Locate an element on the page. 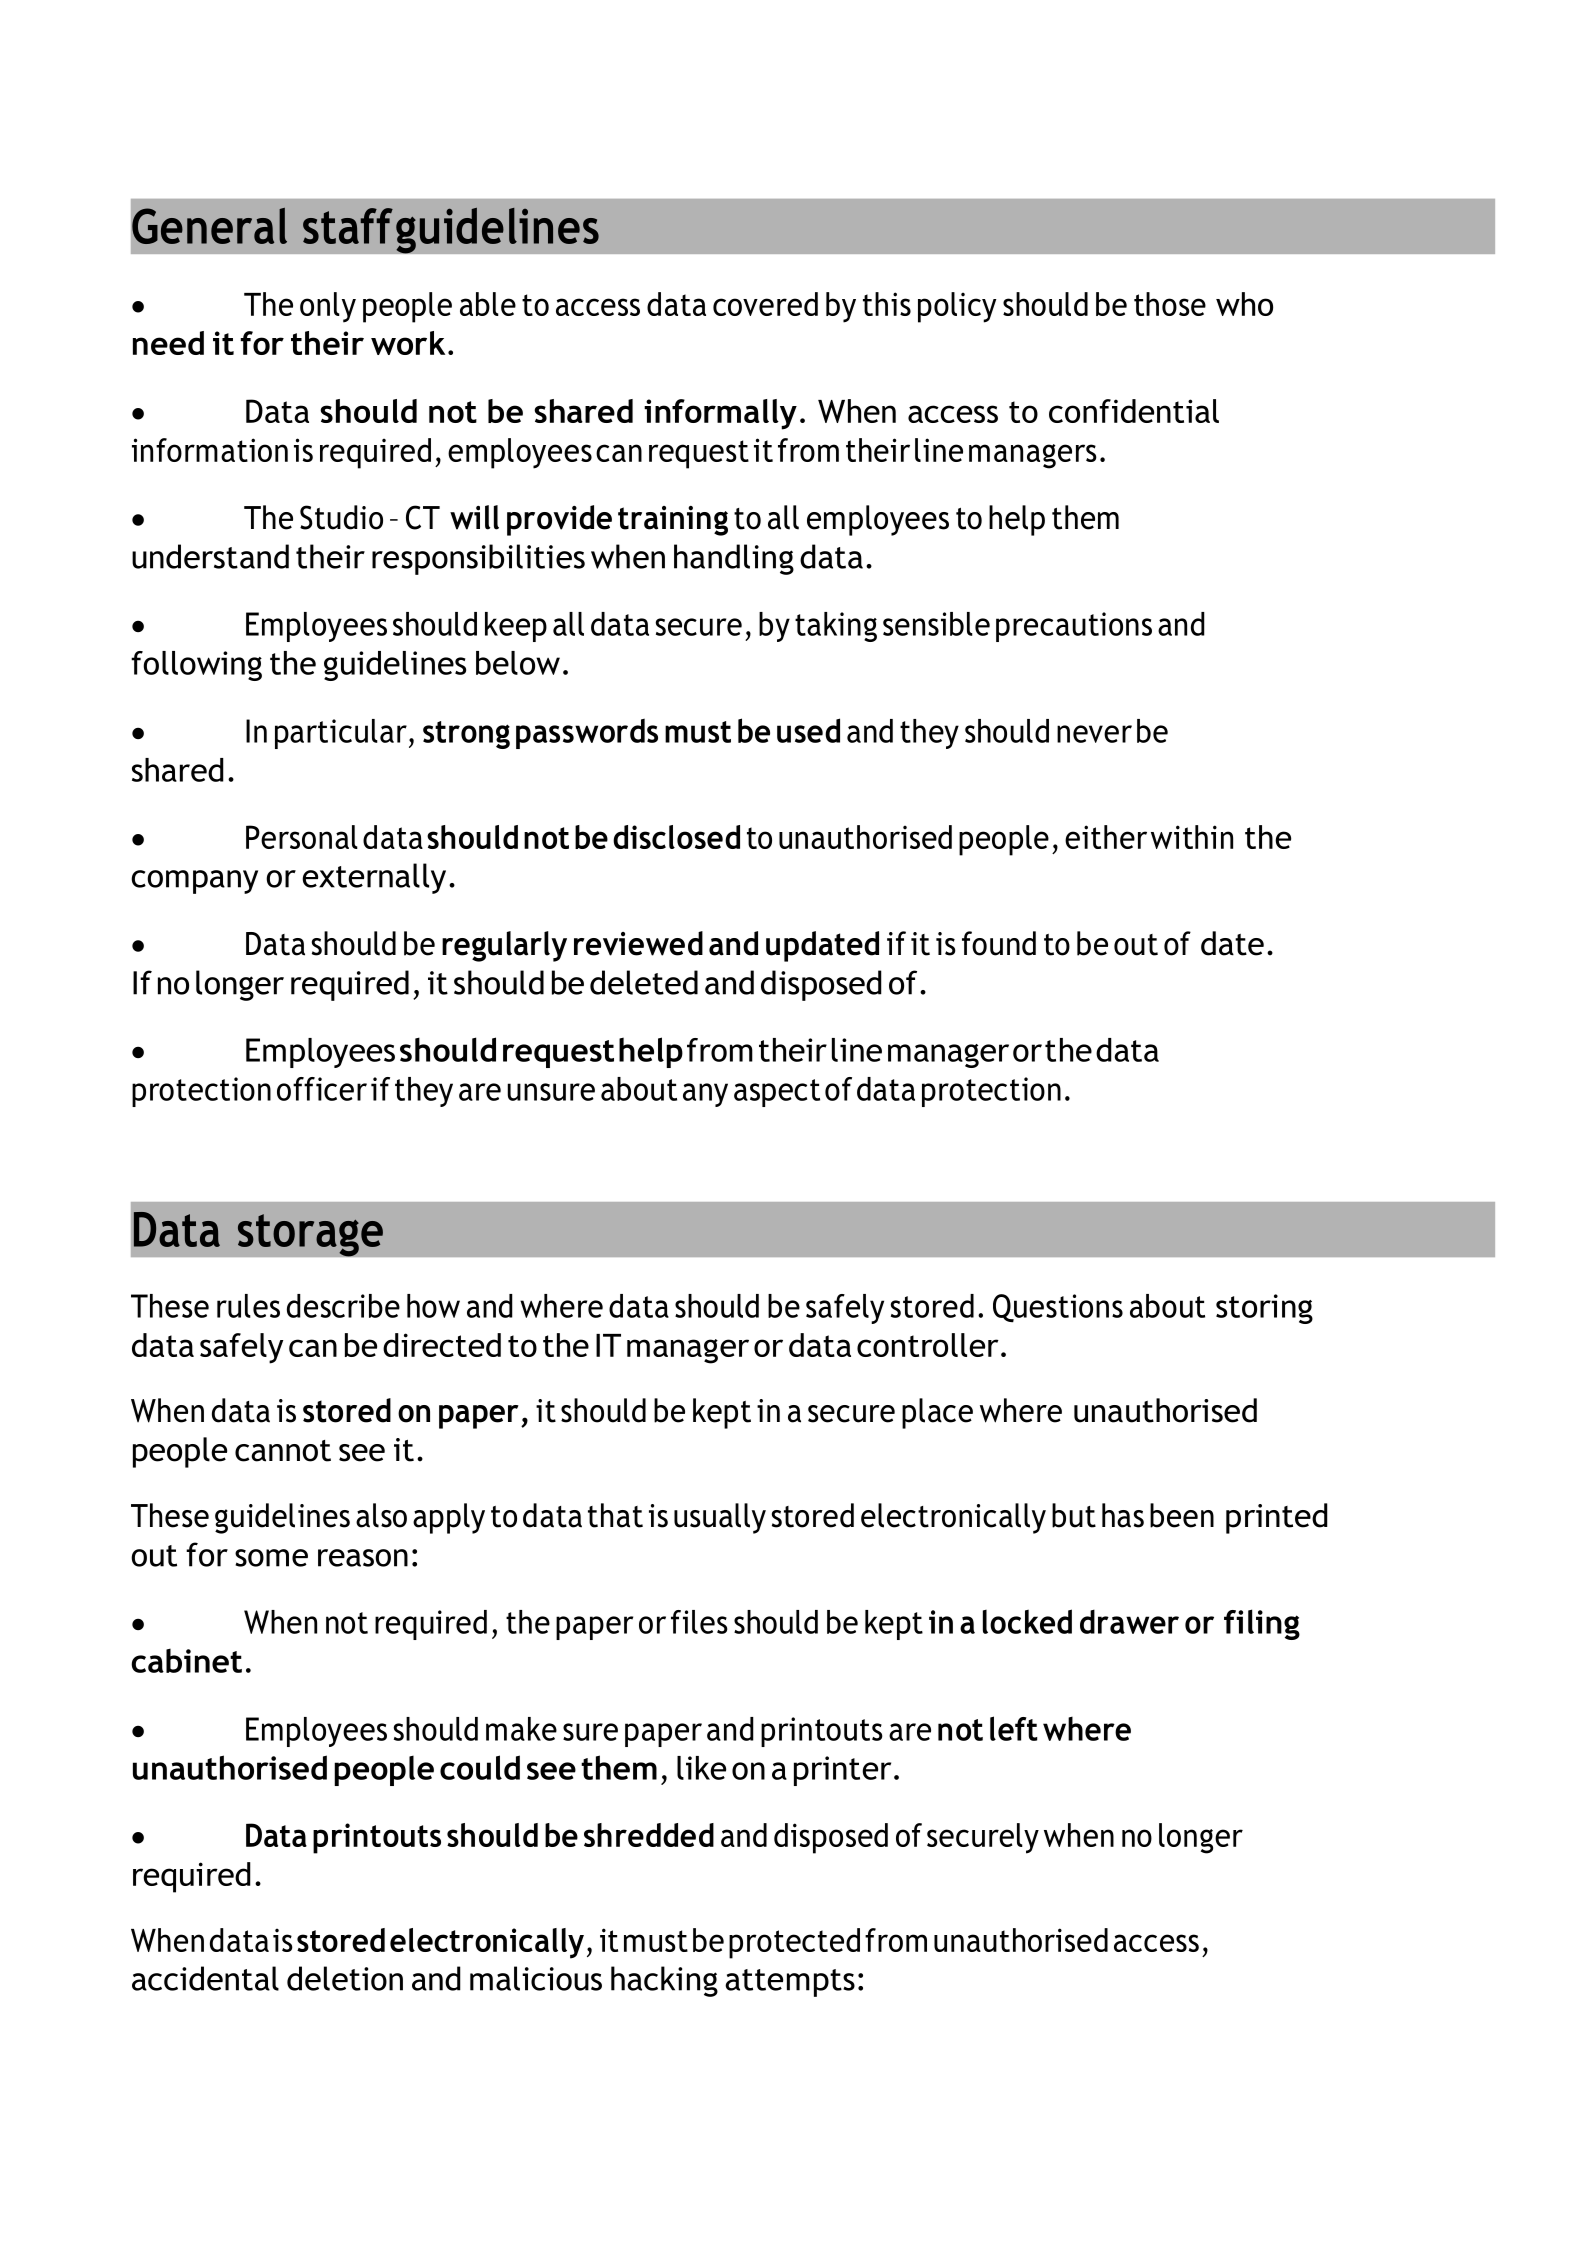  Questions is located at coordinates (1058, 1308).
